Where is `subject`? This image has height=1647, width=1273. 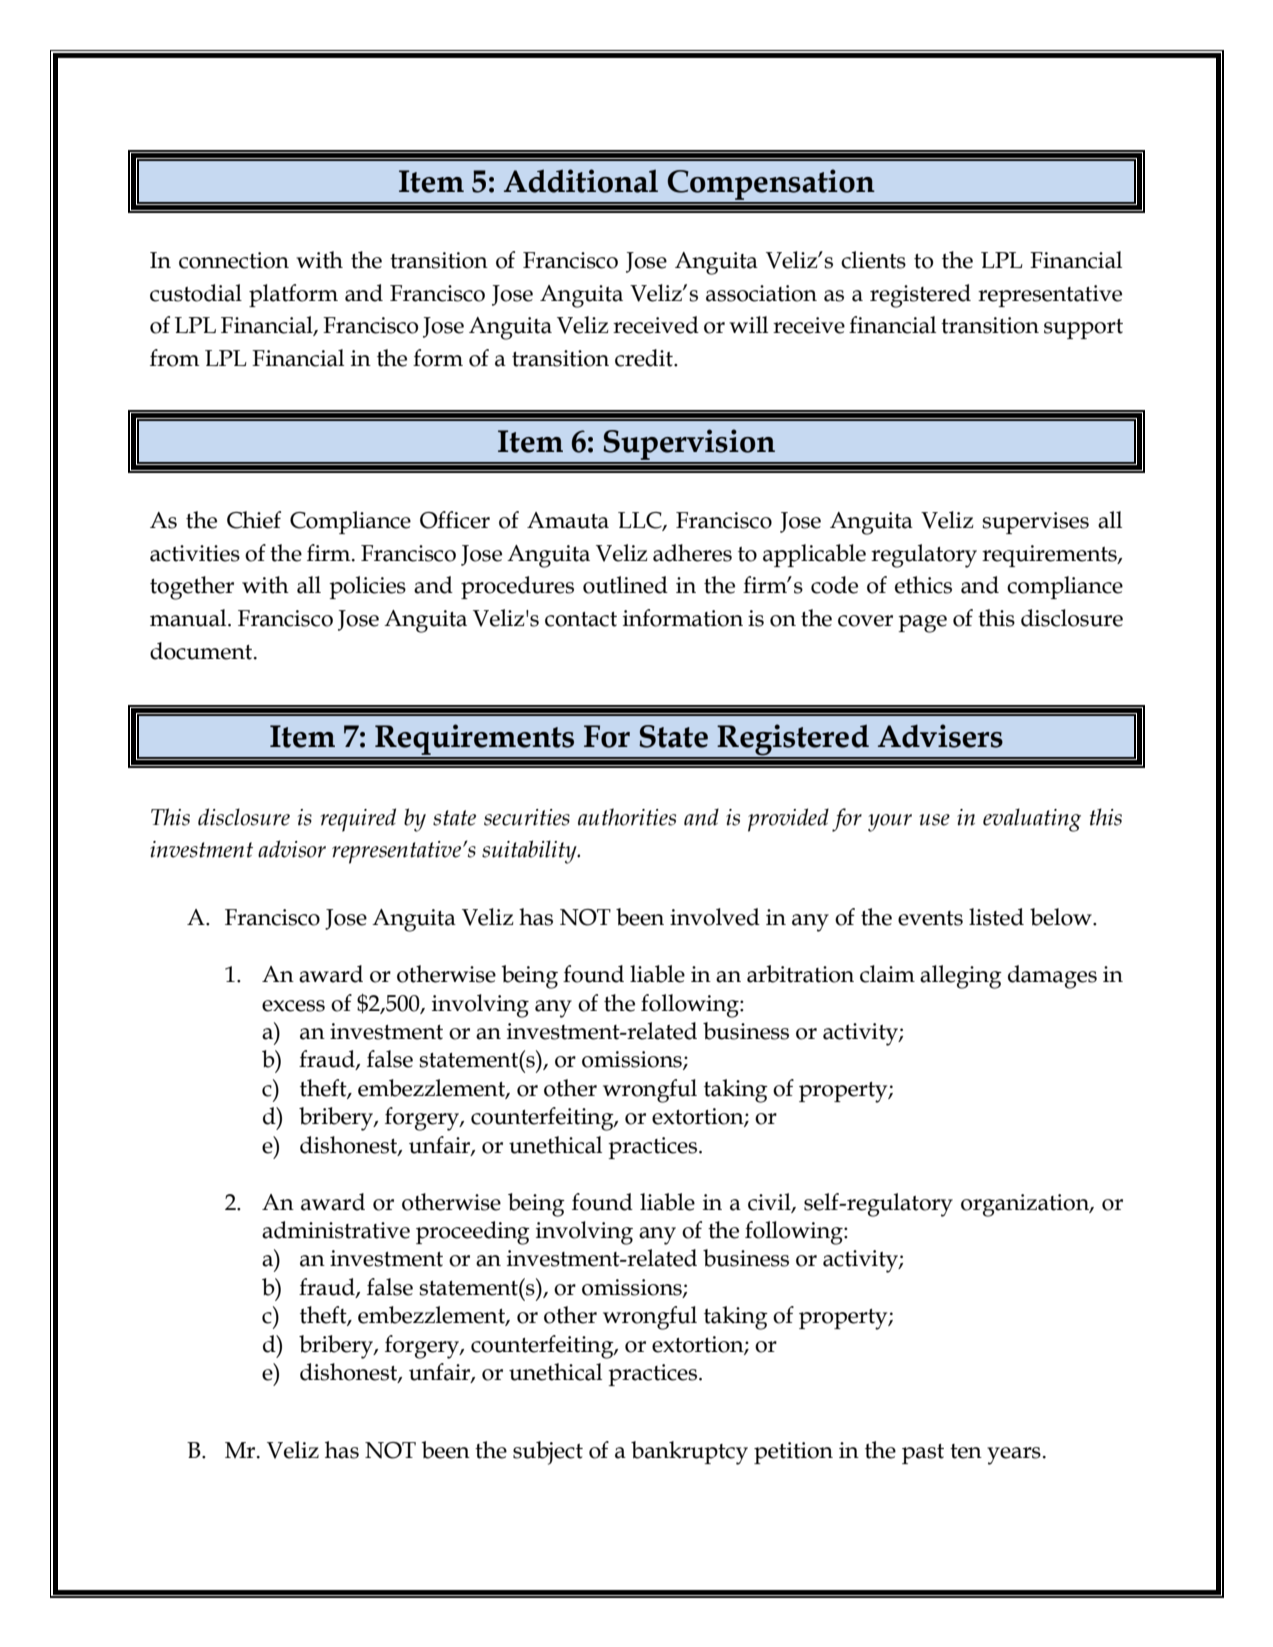 subject is located at coordinates (548, 1453).
